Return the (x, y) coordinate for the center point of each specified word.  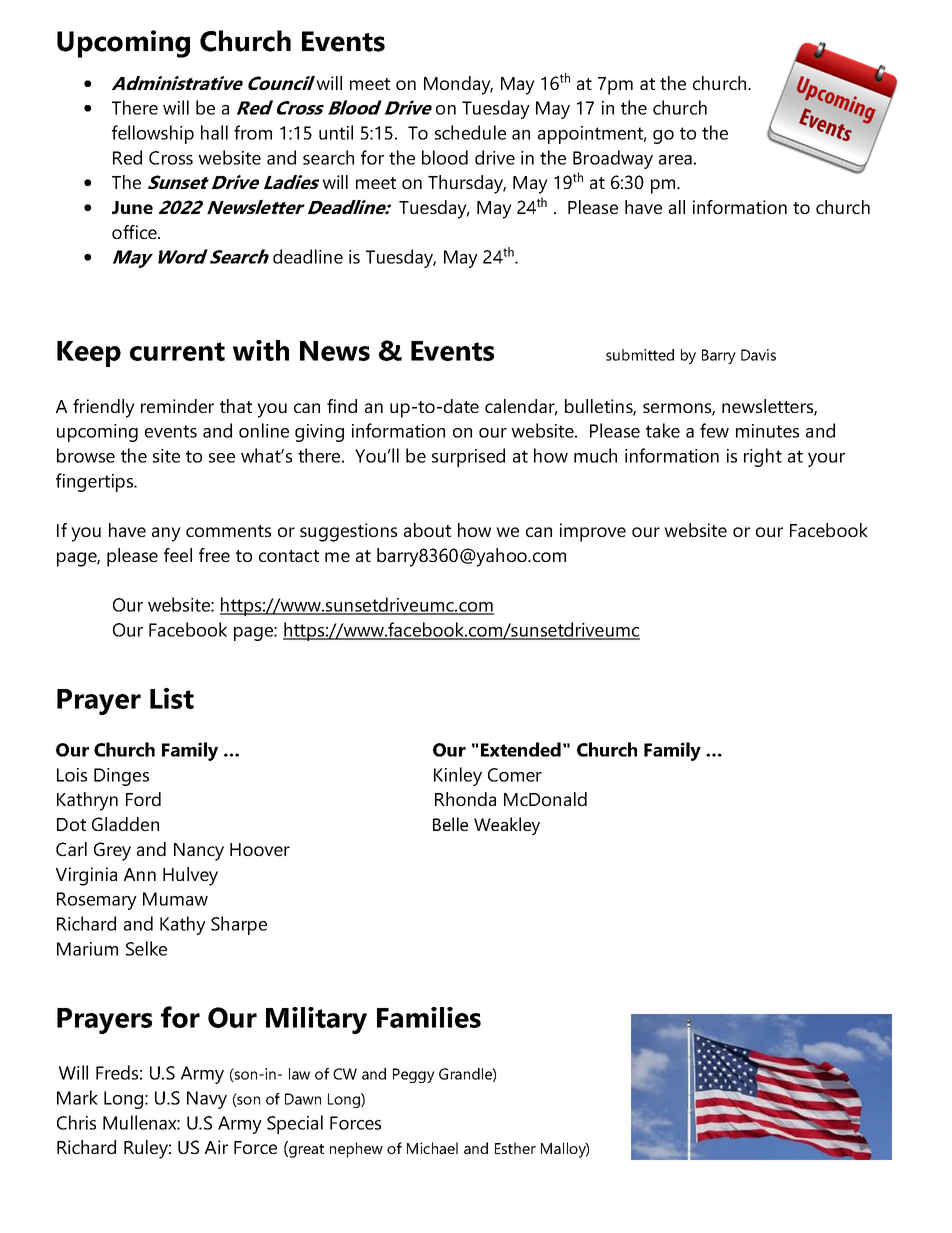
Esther (515, 1148)
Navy (207, 1100)
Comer (515, 775)
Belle (450, 824)
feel (178, 555)
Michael (432, 1148)
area (675, 160)
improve (593, 532)
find (342, 406)
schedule (470, 132)
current (177, 351)
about (427, 530)
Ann (140, 874)
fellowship (153, 134)
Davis (758, 355)
